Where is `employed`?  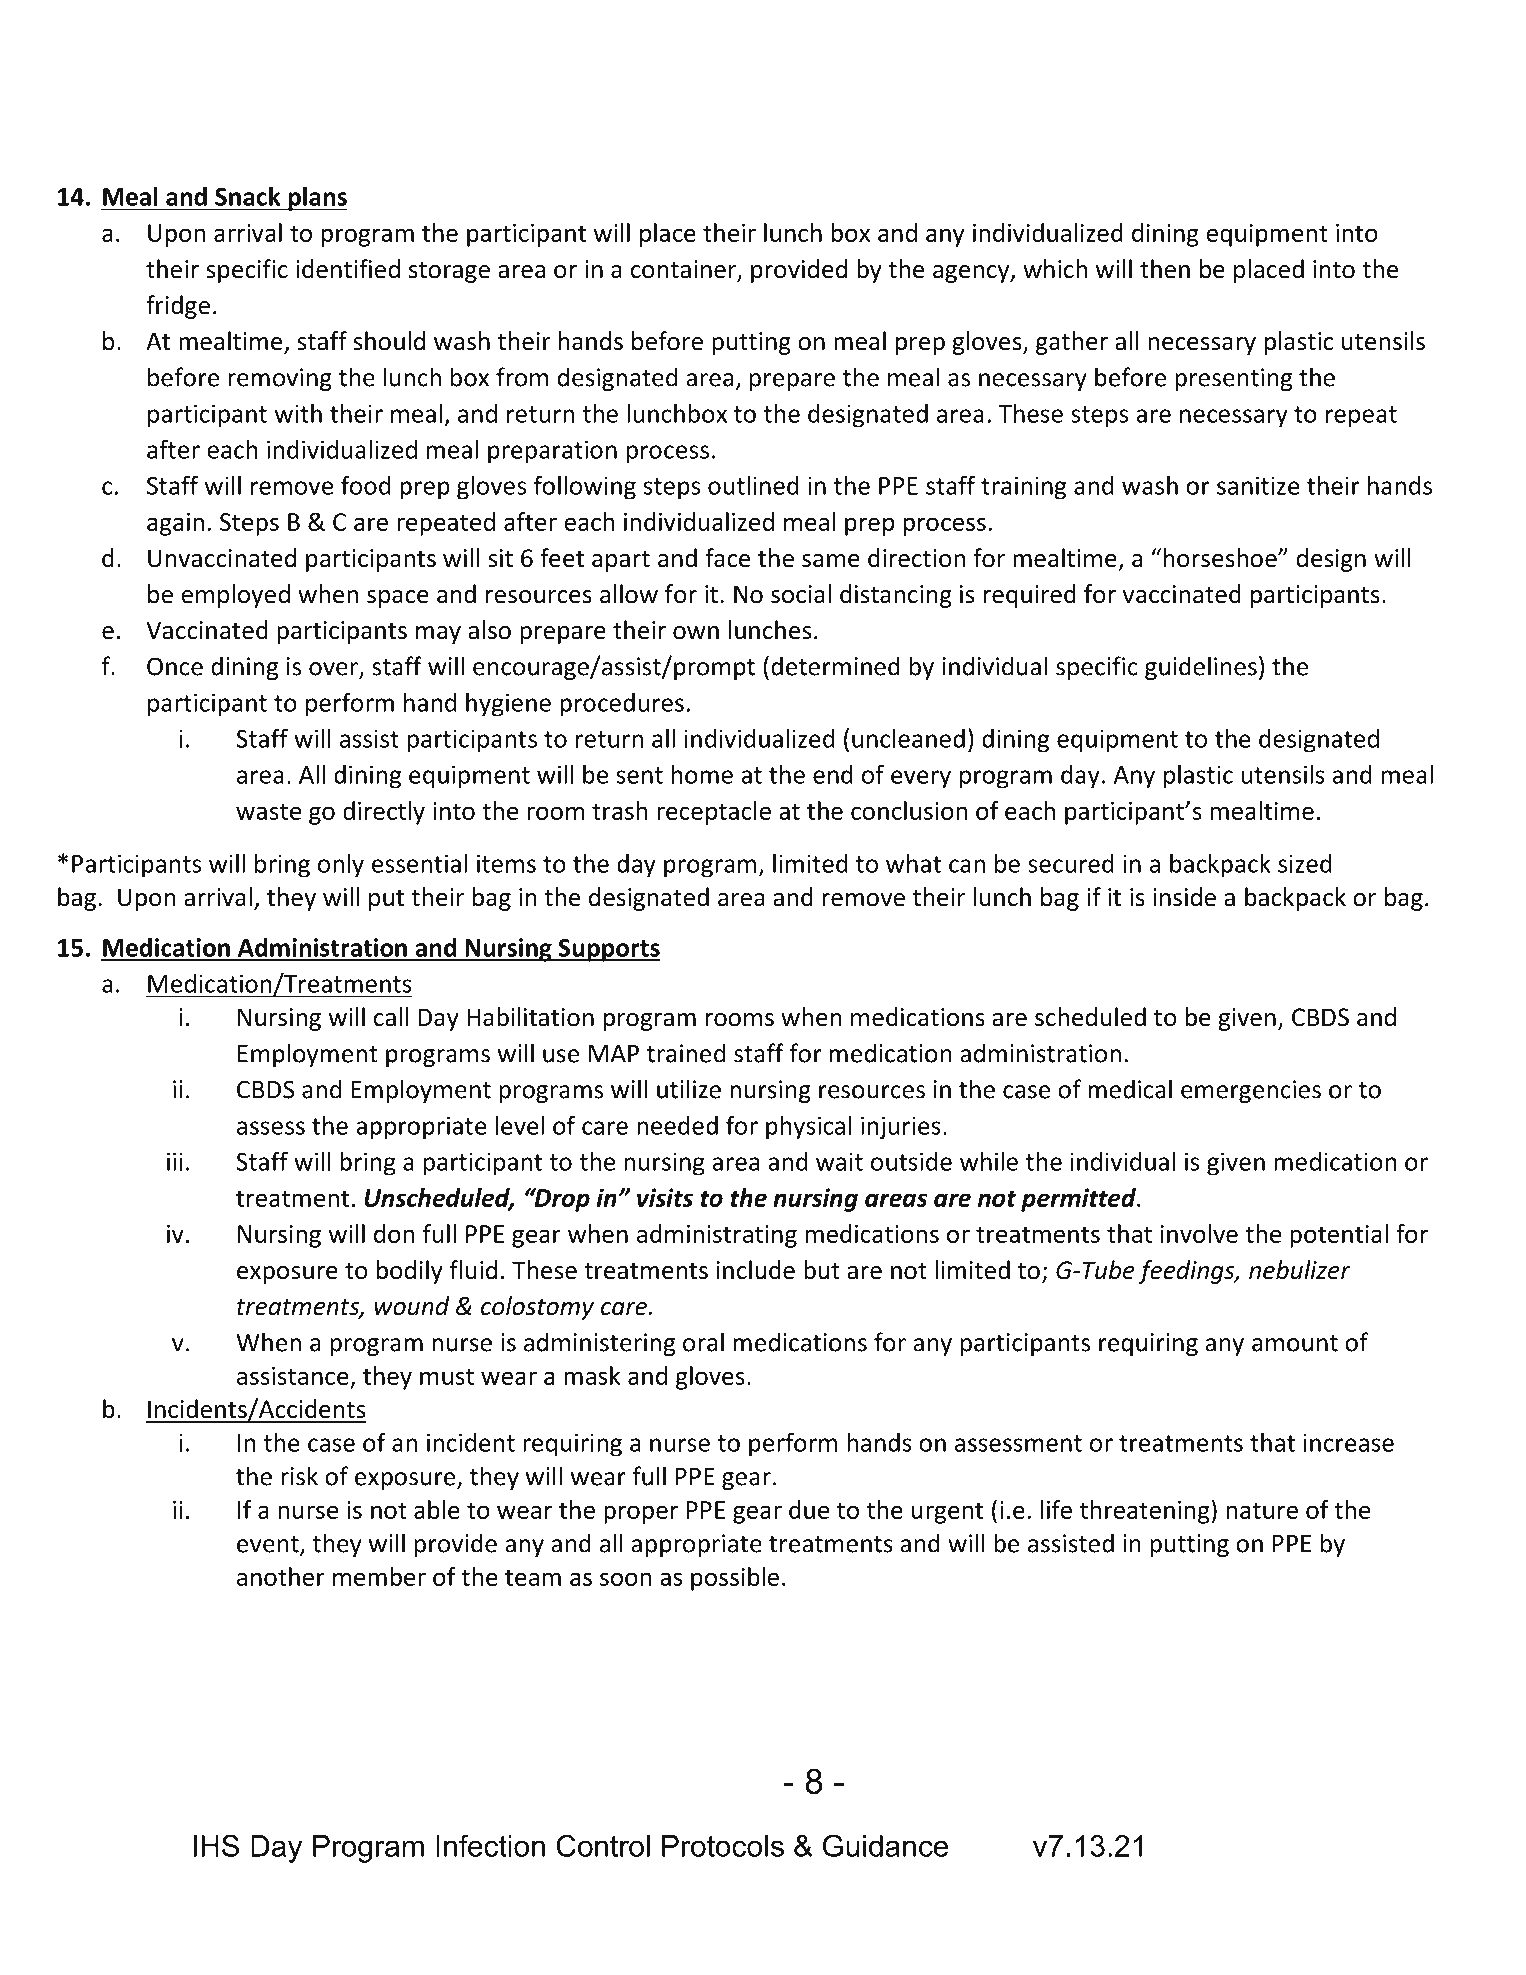
employed is located at coordinates (235, 596).
